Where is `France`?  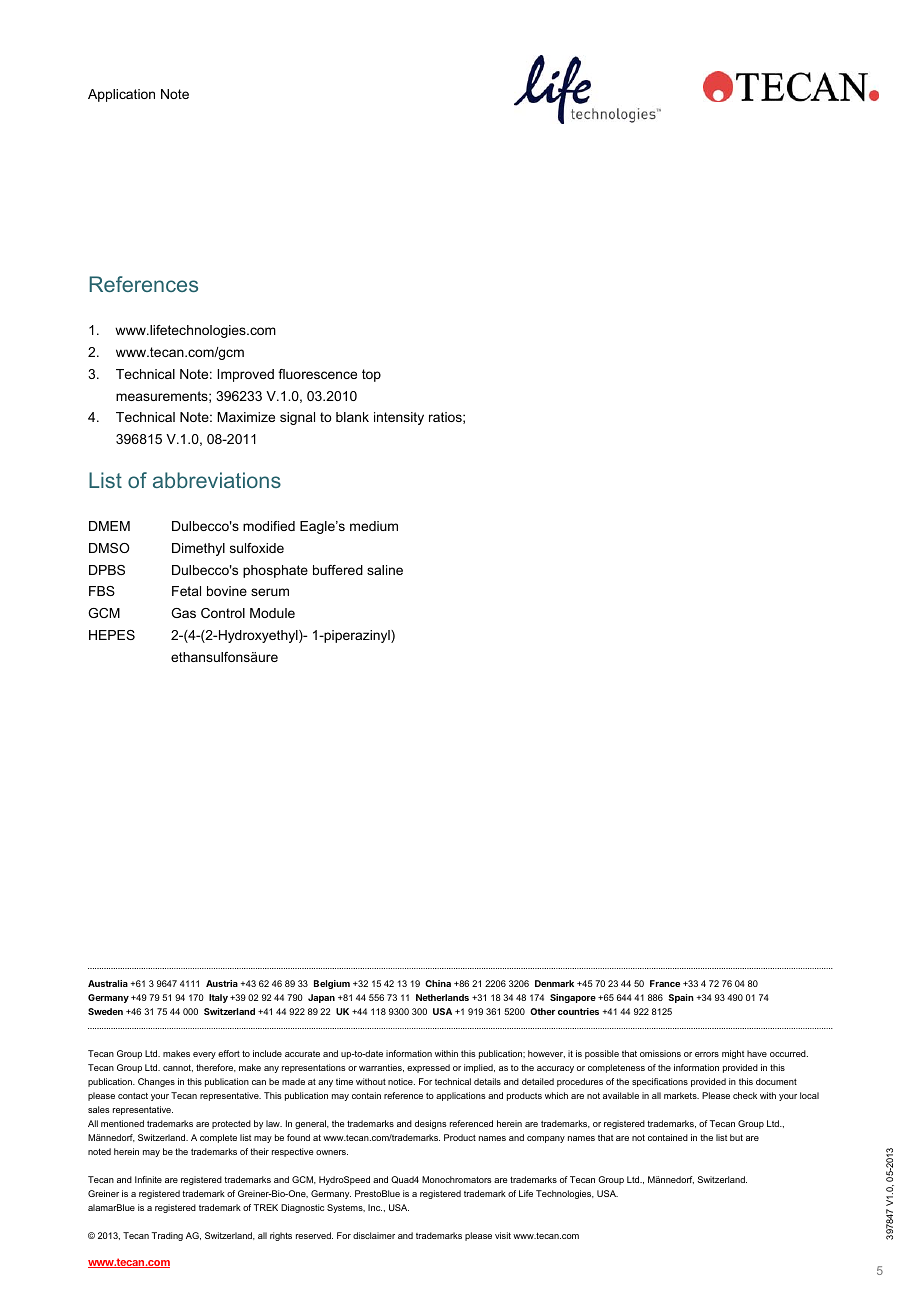
France is located at coordinates (665, 983).
